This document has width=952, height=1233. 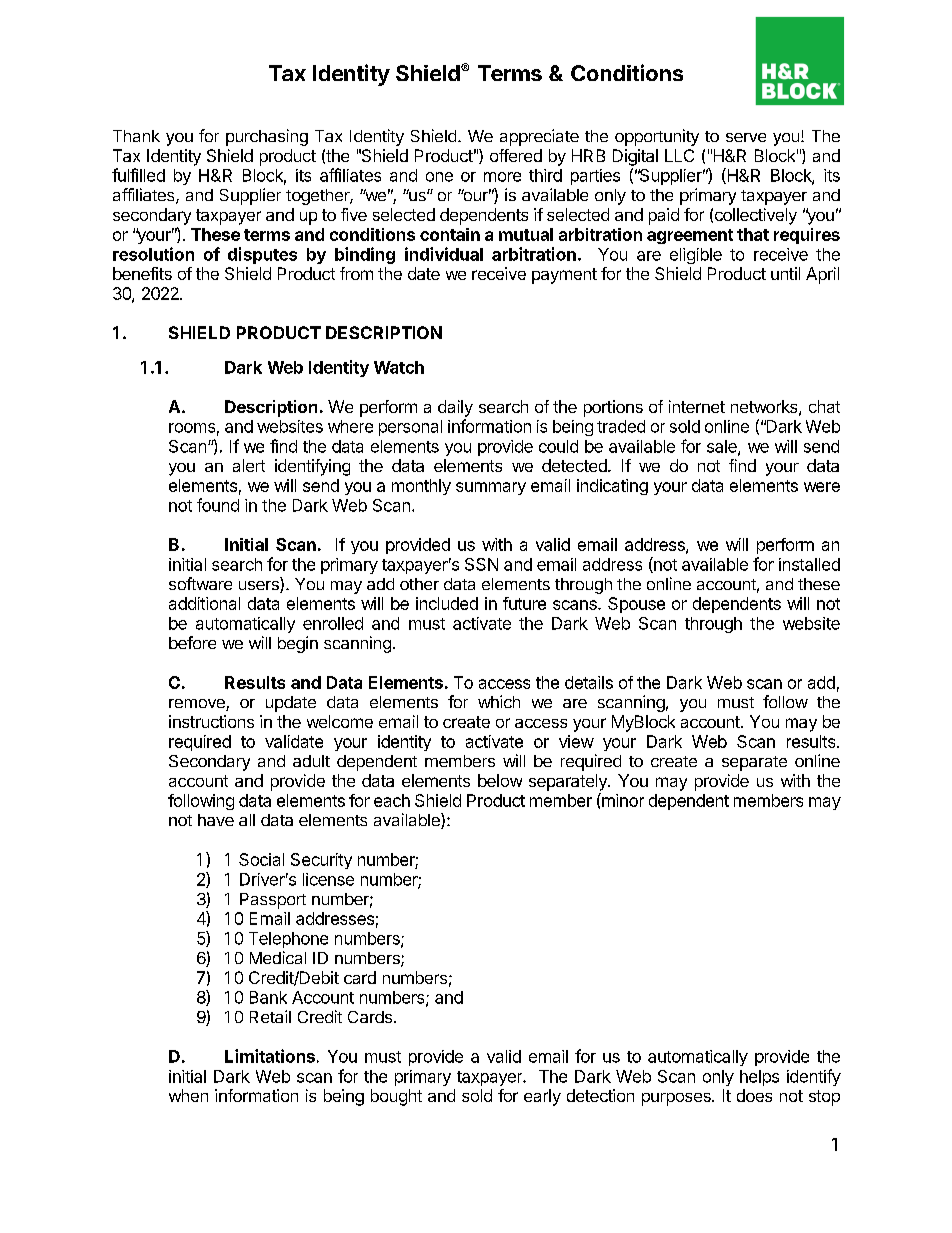 What do you see at coordinates (188, 1095) in the document?
I see `when` at bounding box center [188, 1095].
